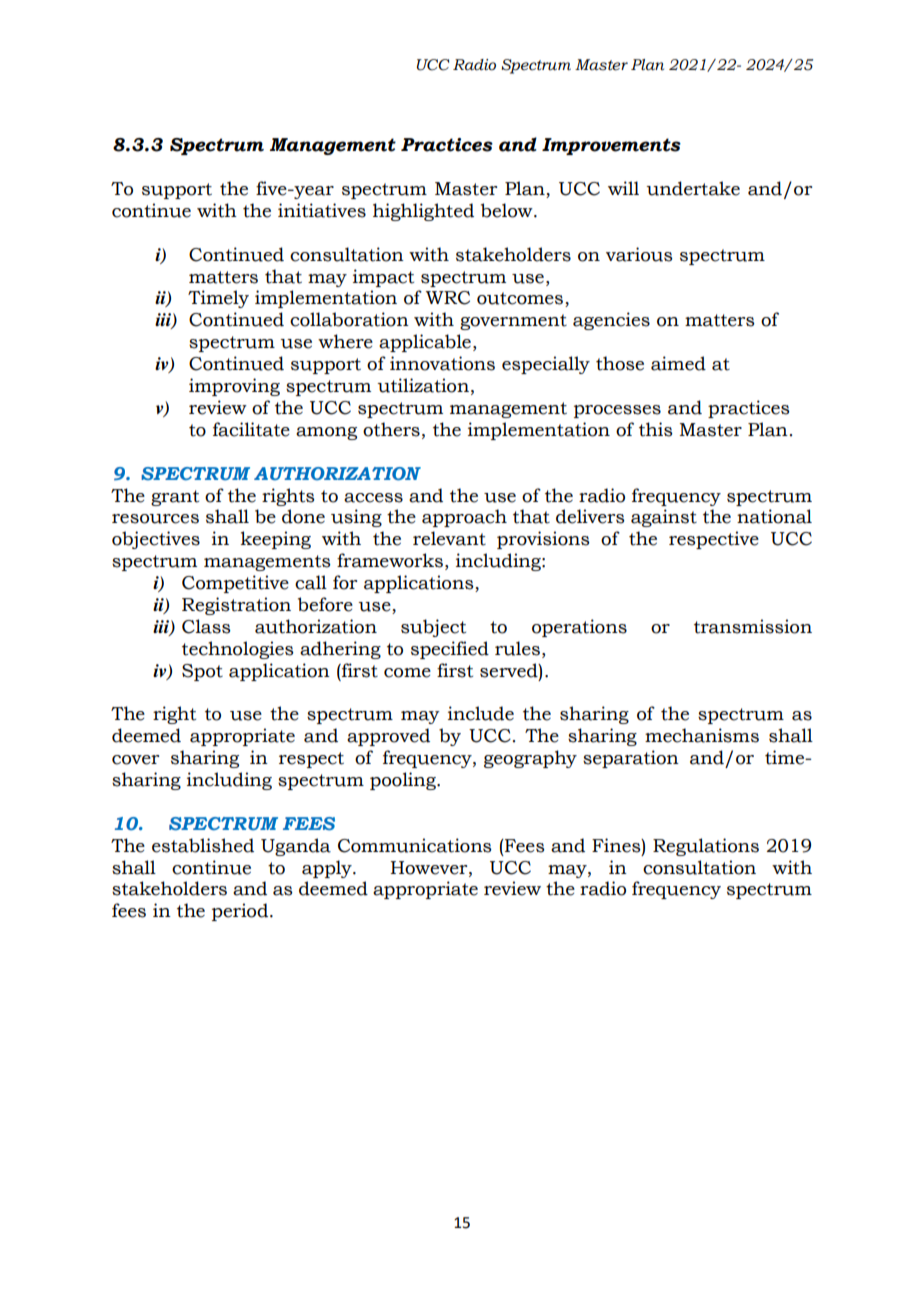 This document has width=924, height=1308. What do you see at coordinates (693, 188) in the document?
I see `undertake` at bounding box center [693, 188].
